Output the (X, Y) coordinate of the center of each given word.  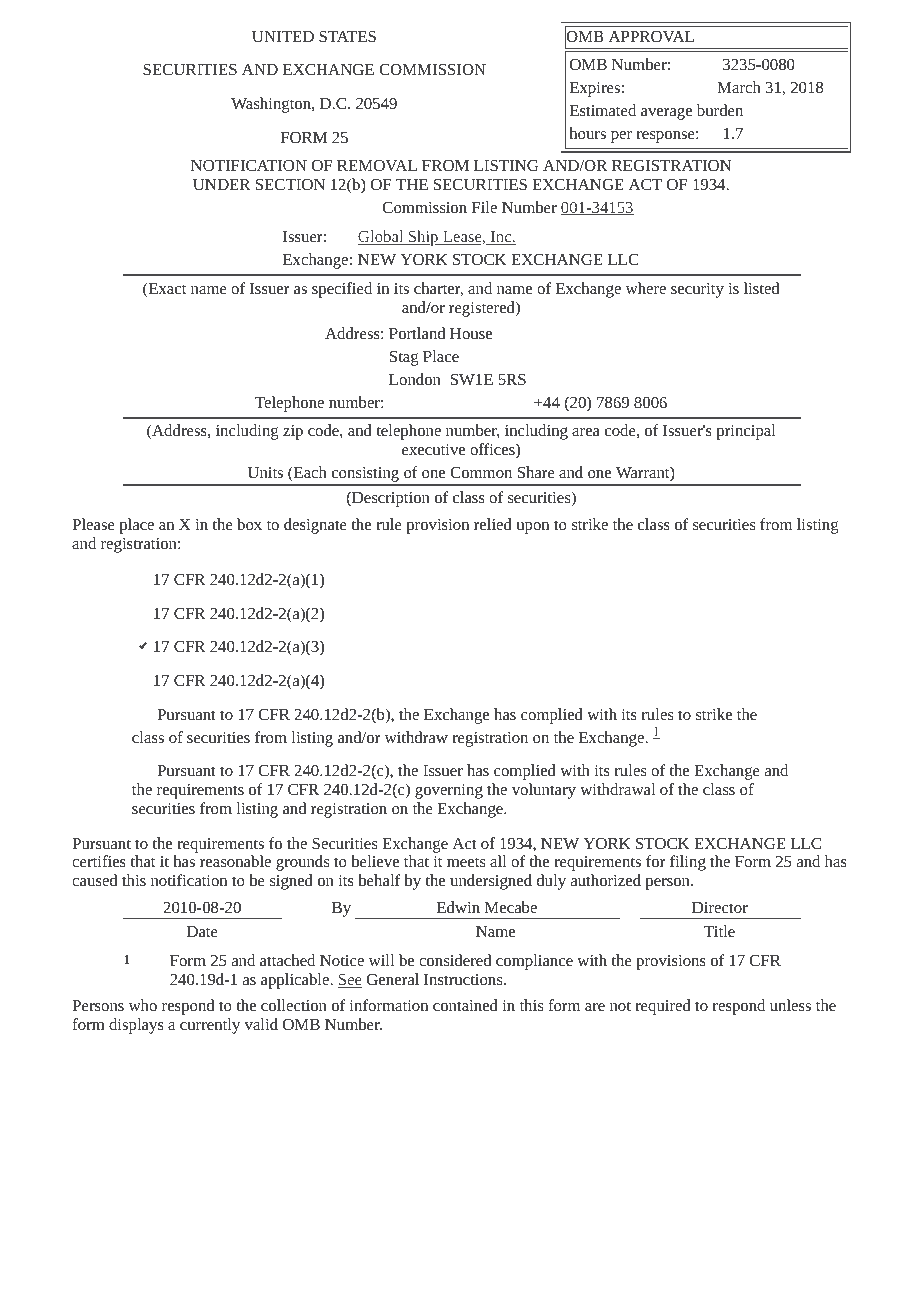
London (415, 379)
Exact (166, 289)
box (249, 524)
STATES (347, 36)
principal (746, 432)
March (739, 87)
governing (449, 791)
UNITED (283, 36)
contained (465, 1005)
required (663, 1007)
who (142, 1005)
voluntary (544, 791)
